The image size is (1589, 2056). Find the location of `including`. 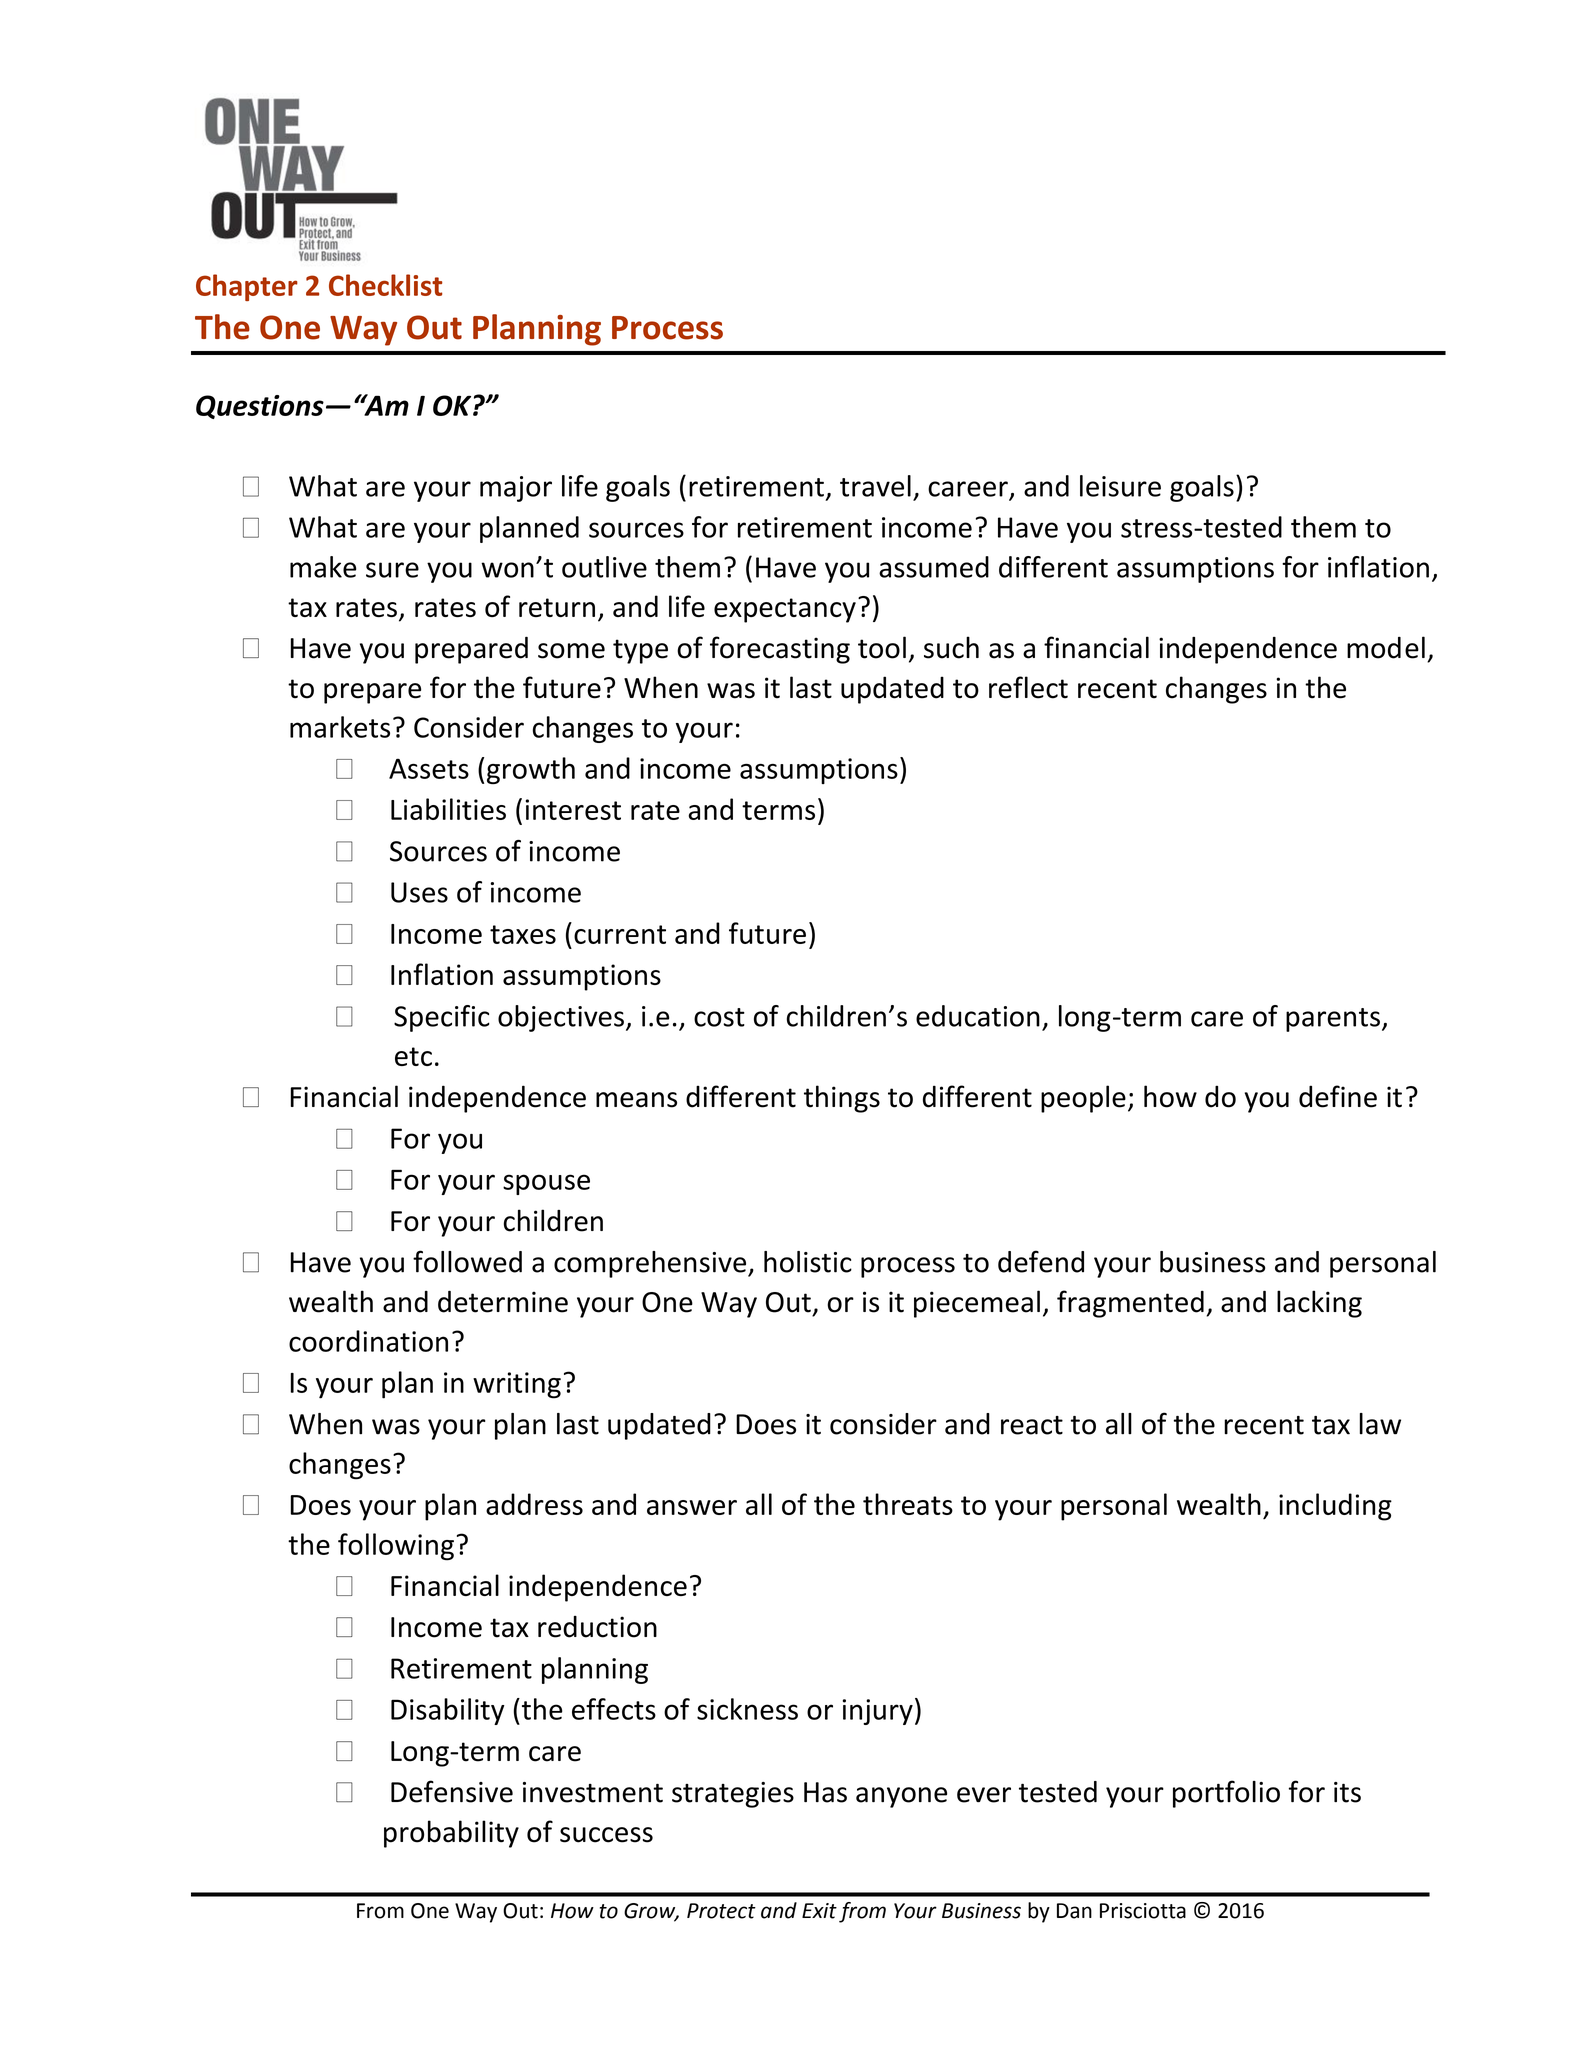

including is located at coordinates (1335, 1507).
